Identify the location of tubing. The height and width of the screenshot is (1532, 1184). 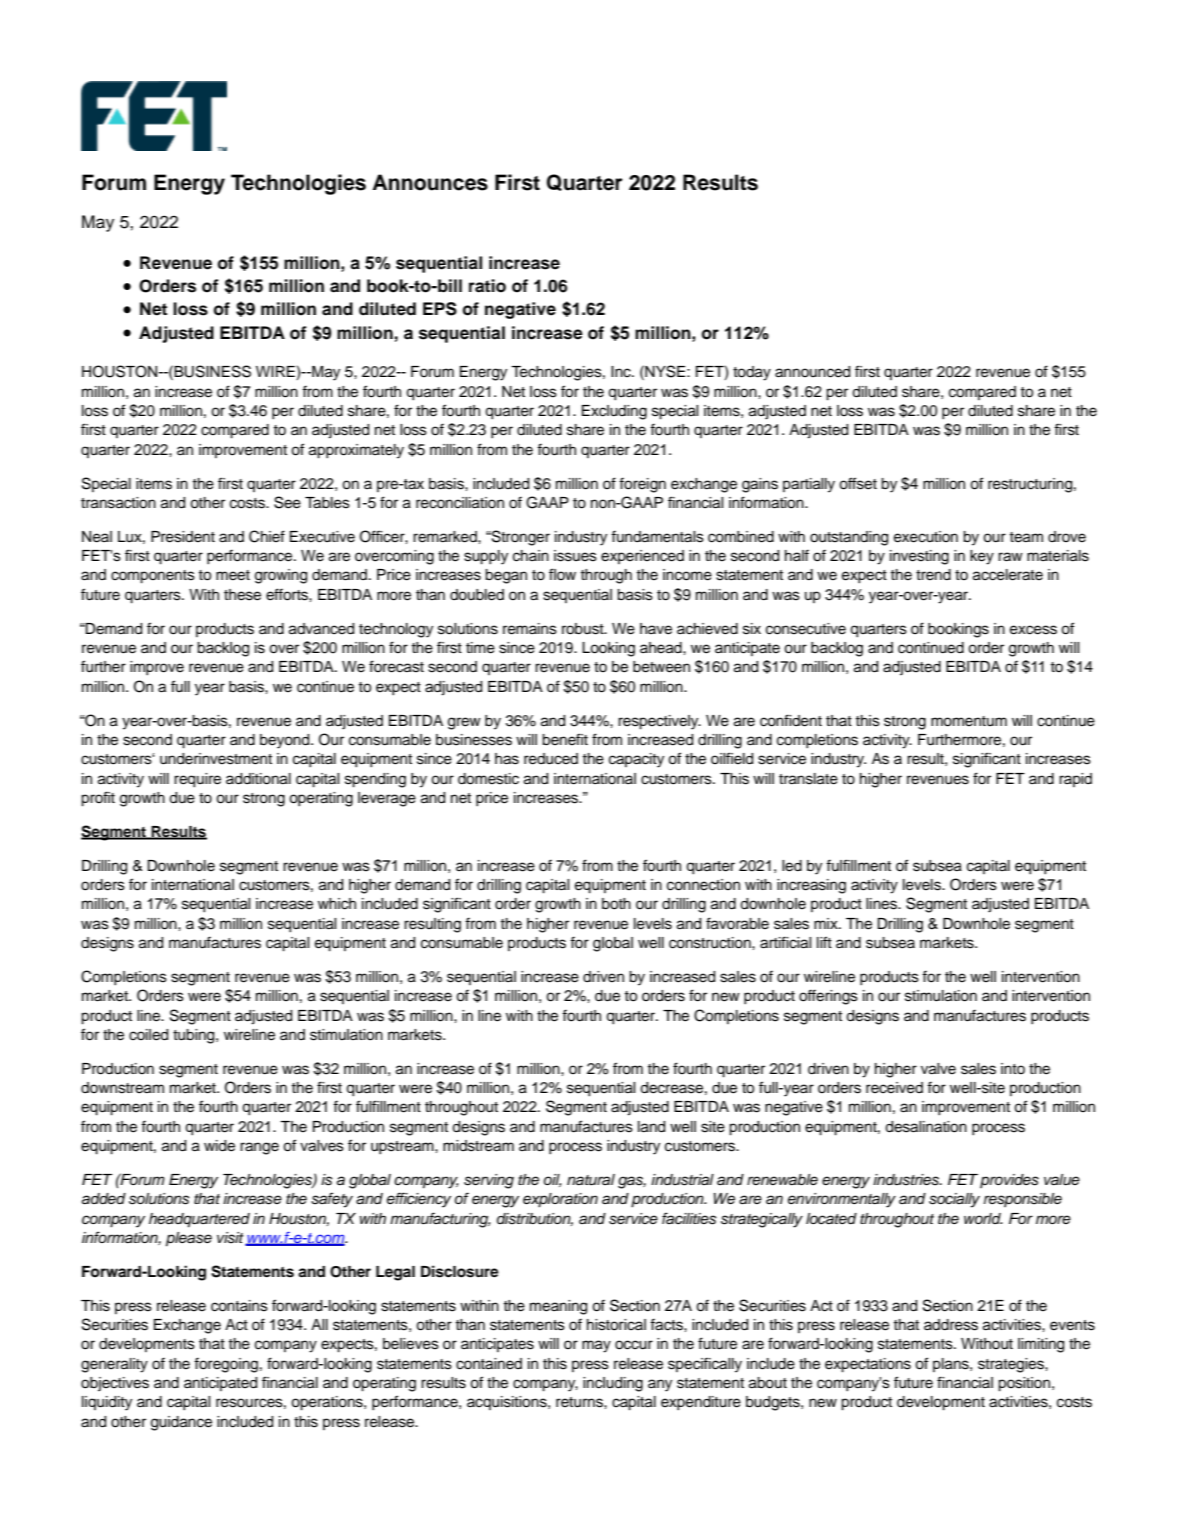
(195, 1036).
